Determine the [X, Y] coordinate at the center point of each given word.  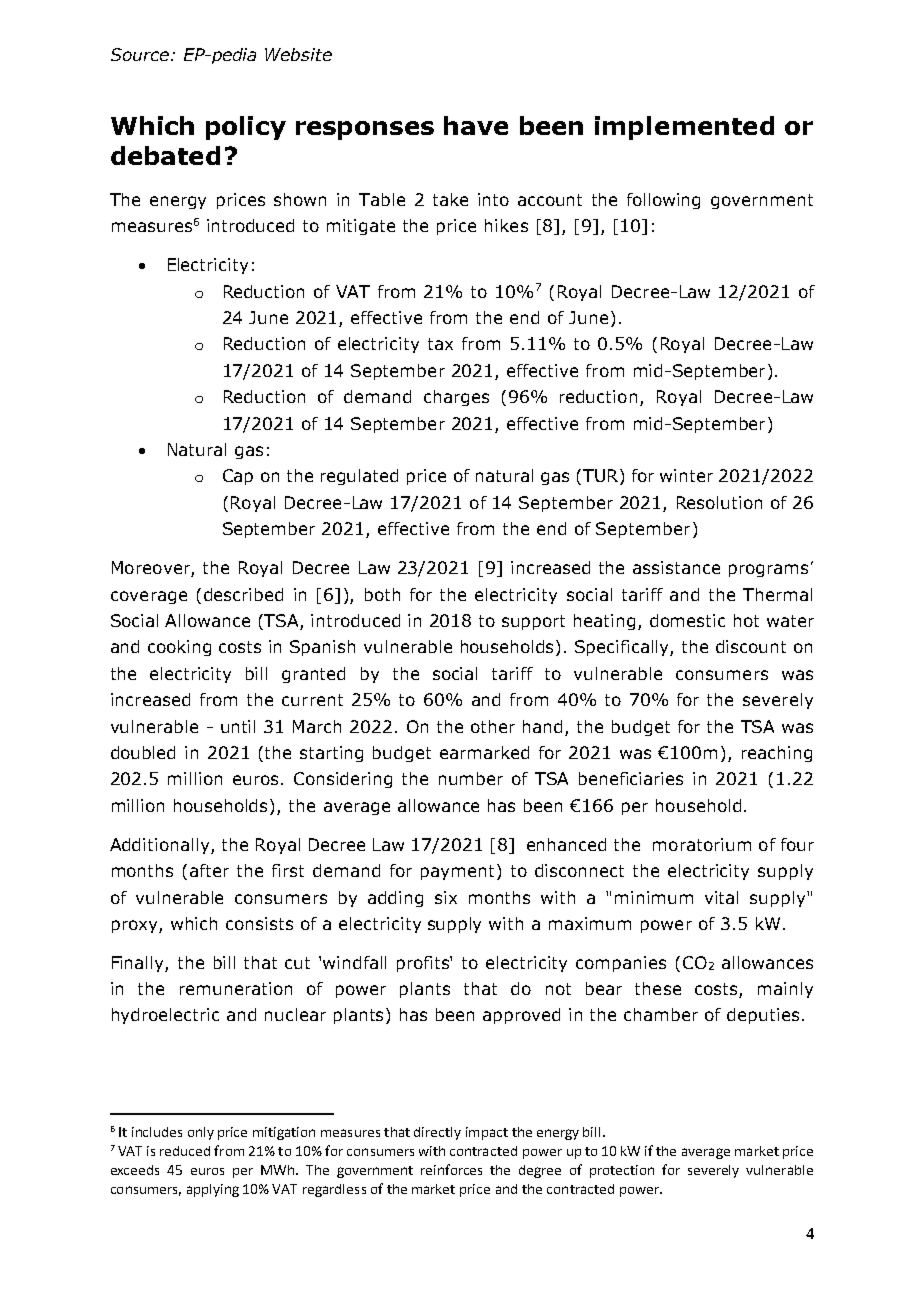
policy [246, 128]
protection [622, 1171]
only [201, 1133]
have [476, 125]
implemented [684, 128]
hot [746, 620]
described [243, 594]
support [533, 622]
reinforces [451, 1169]
